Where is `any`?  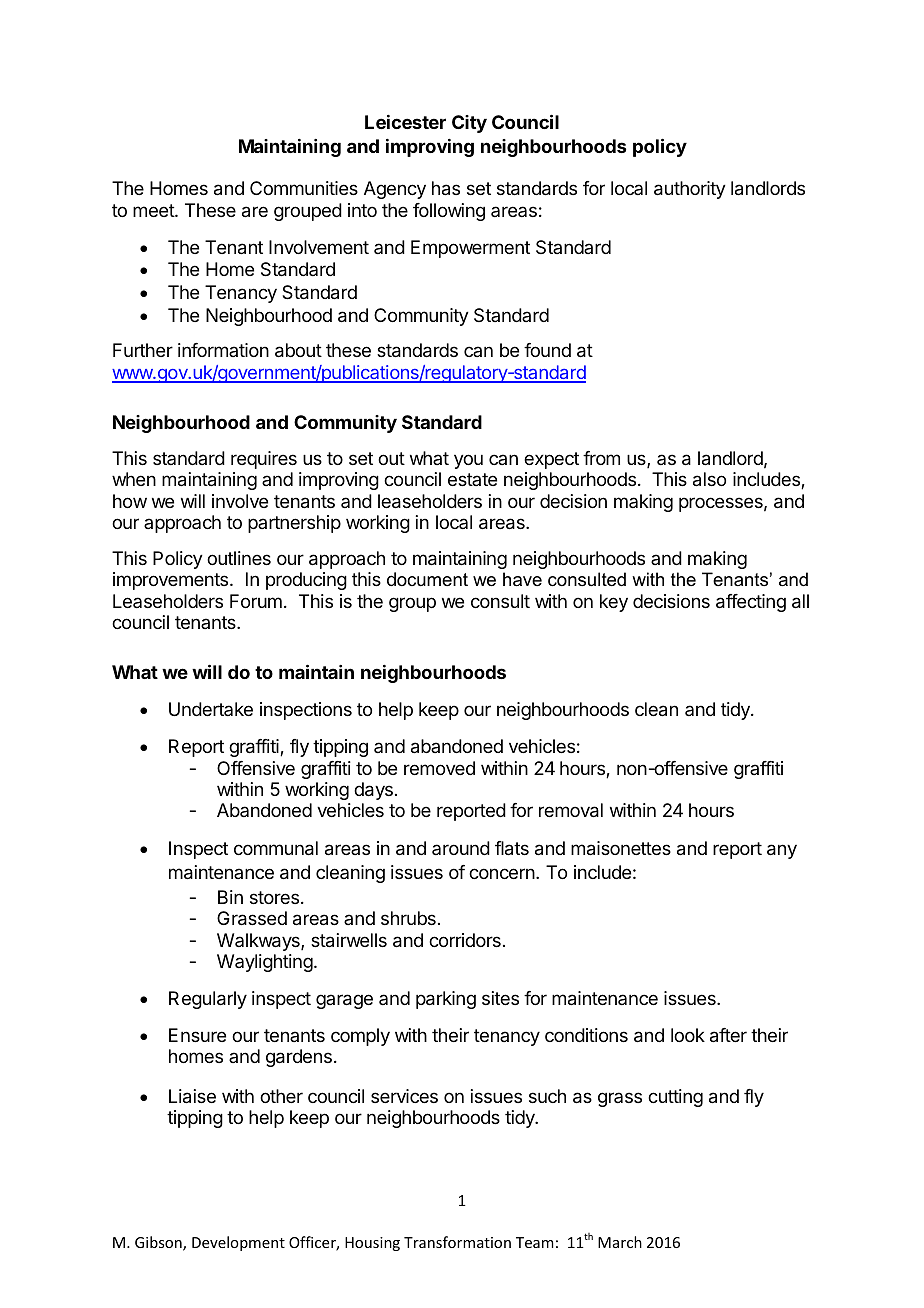
any is located at coordinates (782, 851).
